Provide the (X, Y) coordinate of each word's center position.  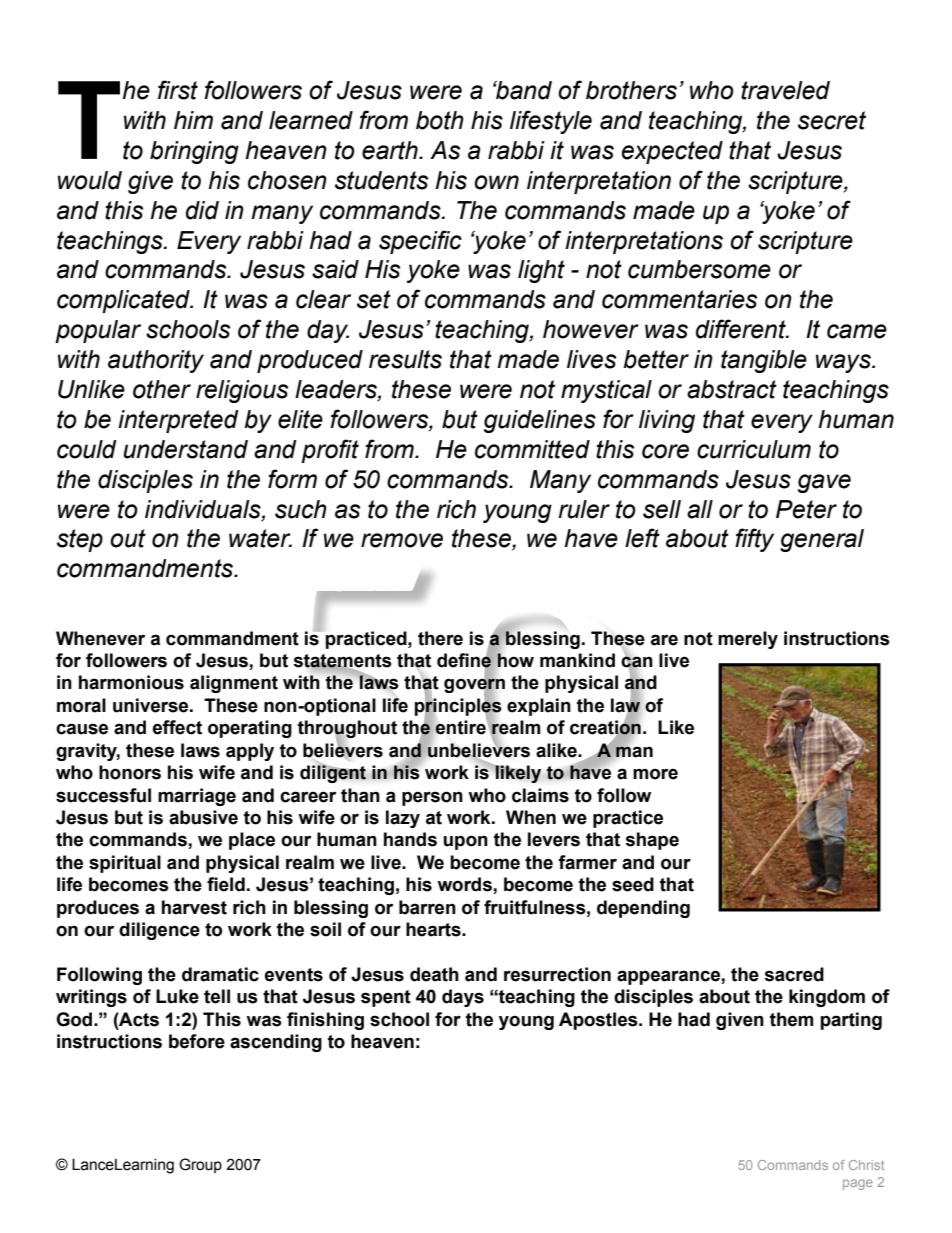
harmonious (131, 682)
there (440, 638)
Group (200, 1165)
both (440, 120)
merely (748, 640)
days (463, 998)
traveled (785, 90)
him (193, 120)
